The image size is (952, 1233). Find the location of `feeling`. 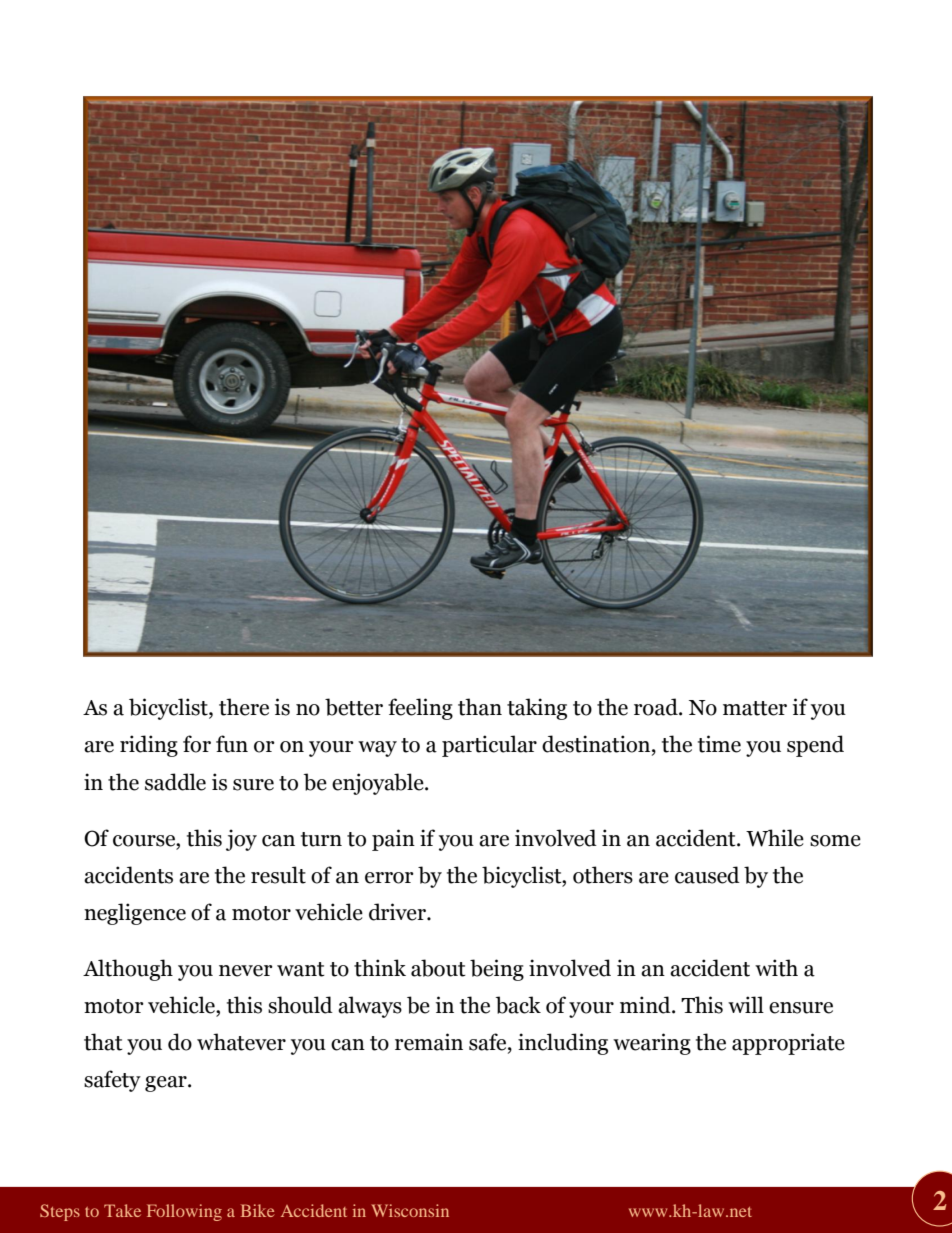

feeling is located at coordinates (420, 709).
